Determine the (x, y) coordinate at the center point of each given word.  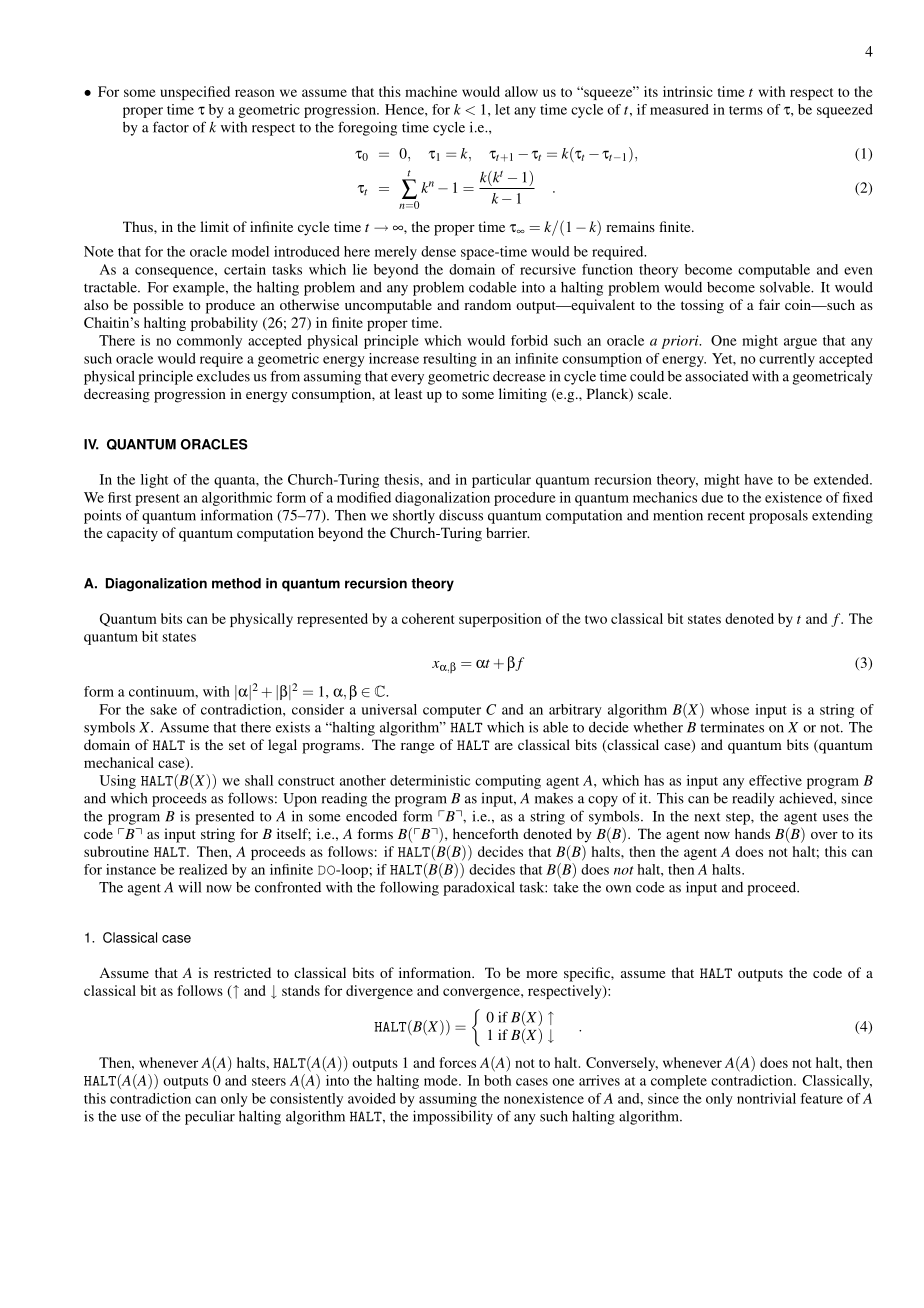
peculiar (210, 1118)
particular (501, 481)
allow (521, 91)
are (504, 746)
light (154, 481)
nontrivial (766, 1098)
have (758, 479)
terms (746, 110)
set (237, 745)
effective (775, 780)
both (497, 1080)
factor (171, 127)
